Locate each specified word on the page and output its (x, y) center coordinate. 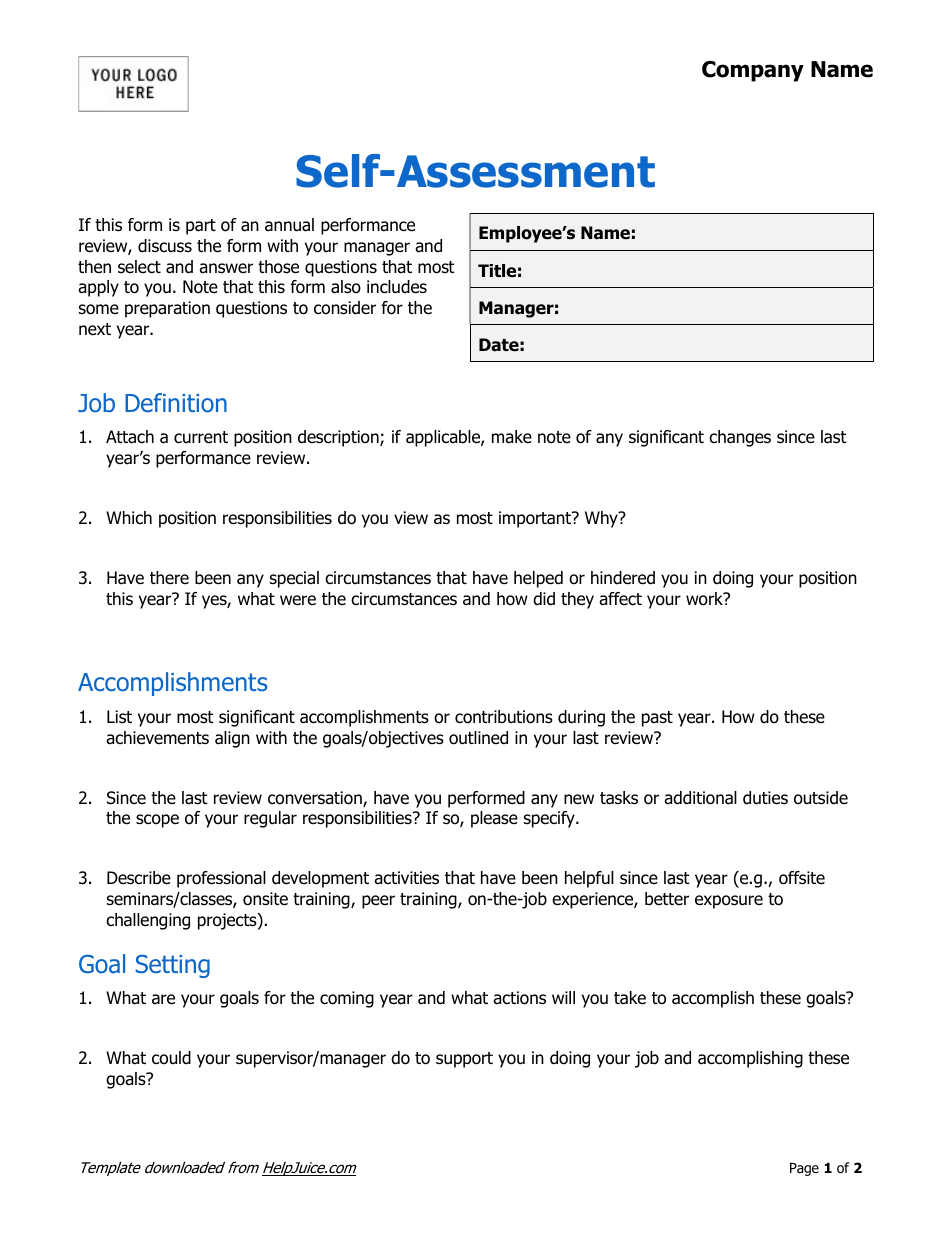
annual (289, 225)
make (512, 437)
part (201, 227)
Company (753, 71)
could (171, 1058)
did (544, 599)
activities (406, 878)
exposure (729, 902)
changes (740, 438)
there (169, 578)
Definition (176, 403)
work (705, 599)
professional (221, 879)
